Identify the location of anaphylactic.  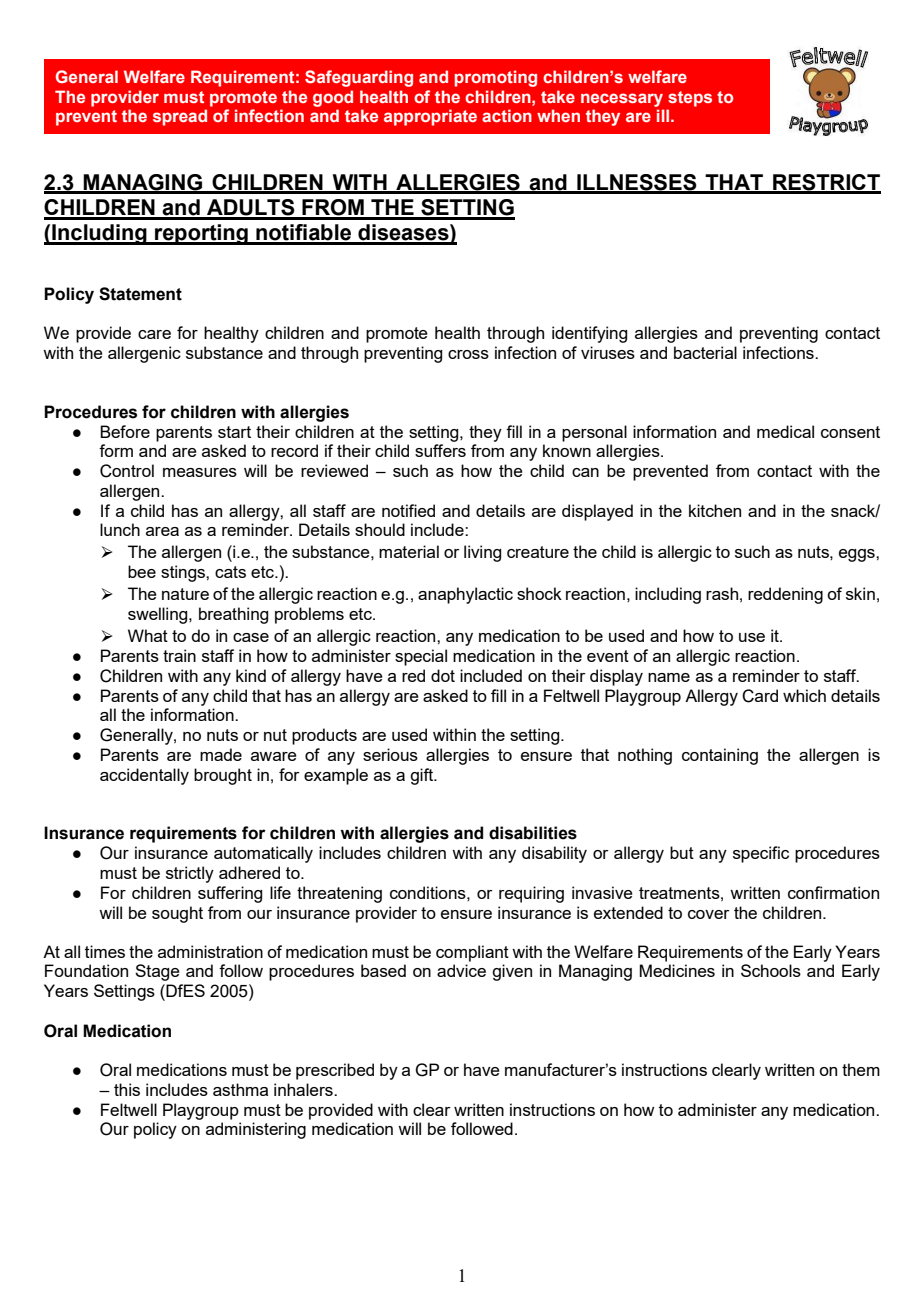
(465, 595).
